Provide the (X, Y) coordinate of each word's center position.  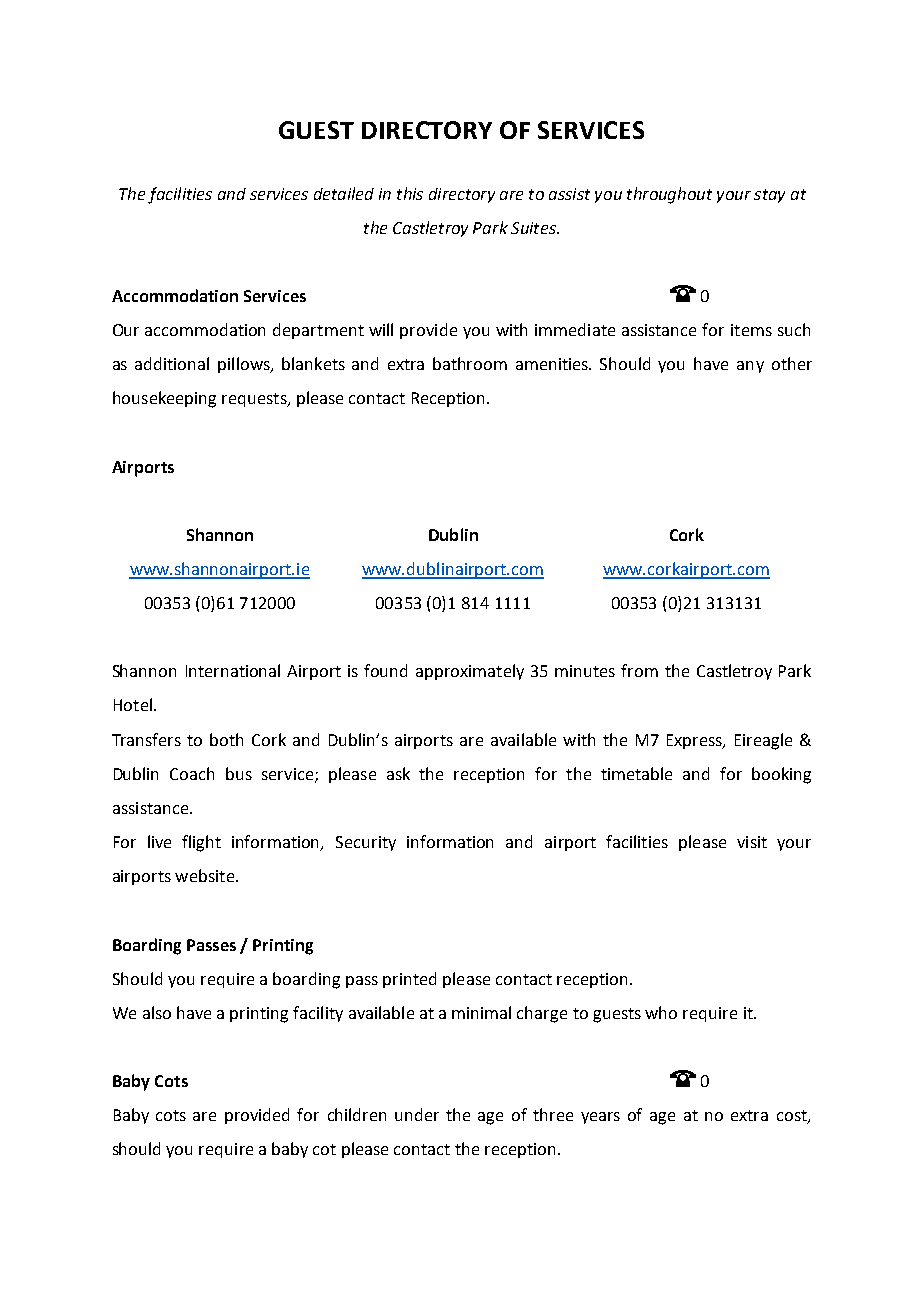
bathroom (470, 363)
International (233, 670)
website (204, 875)
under (417, 1114)
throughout (669, 195)
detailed (344, 193)
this (410, 193)
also (157, 1012)
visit (752, 842)
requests (255, 400)
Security (366, 843)
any (750, 367)
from (639, 670)
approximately (470, 672)
